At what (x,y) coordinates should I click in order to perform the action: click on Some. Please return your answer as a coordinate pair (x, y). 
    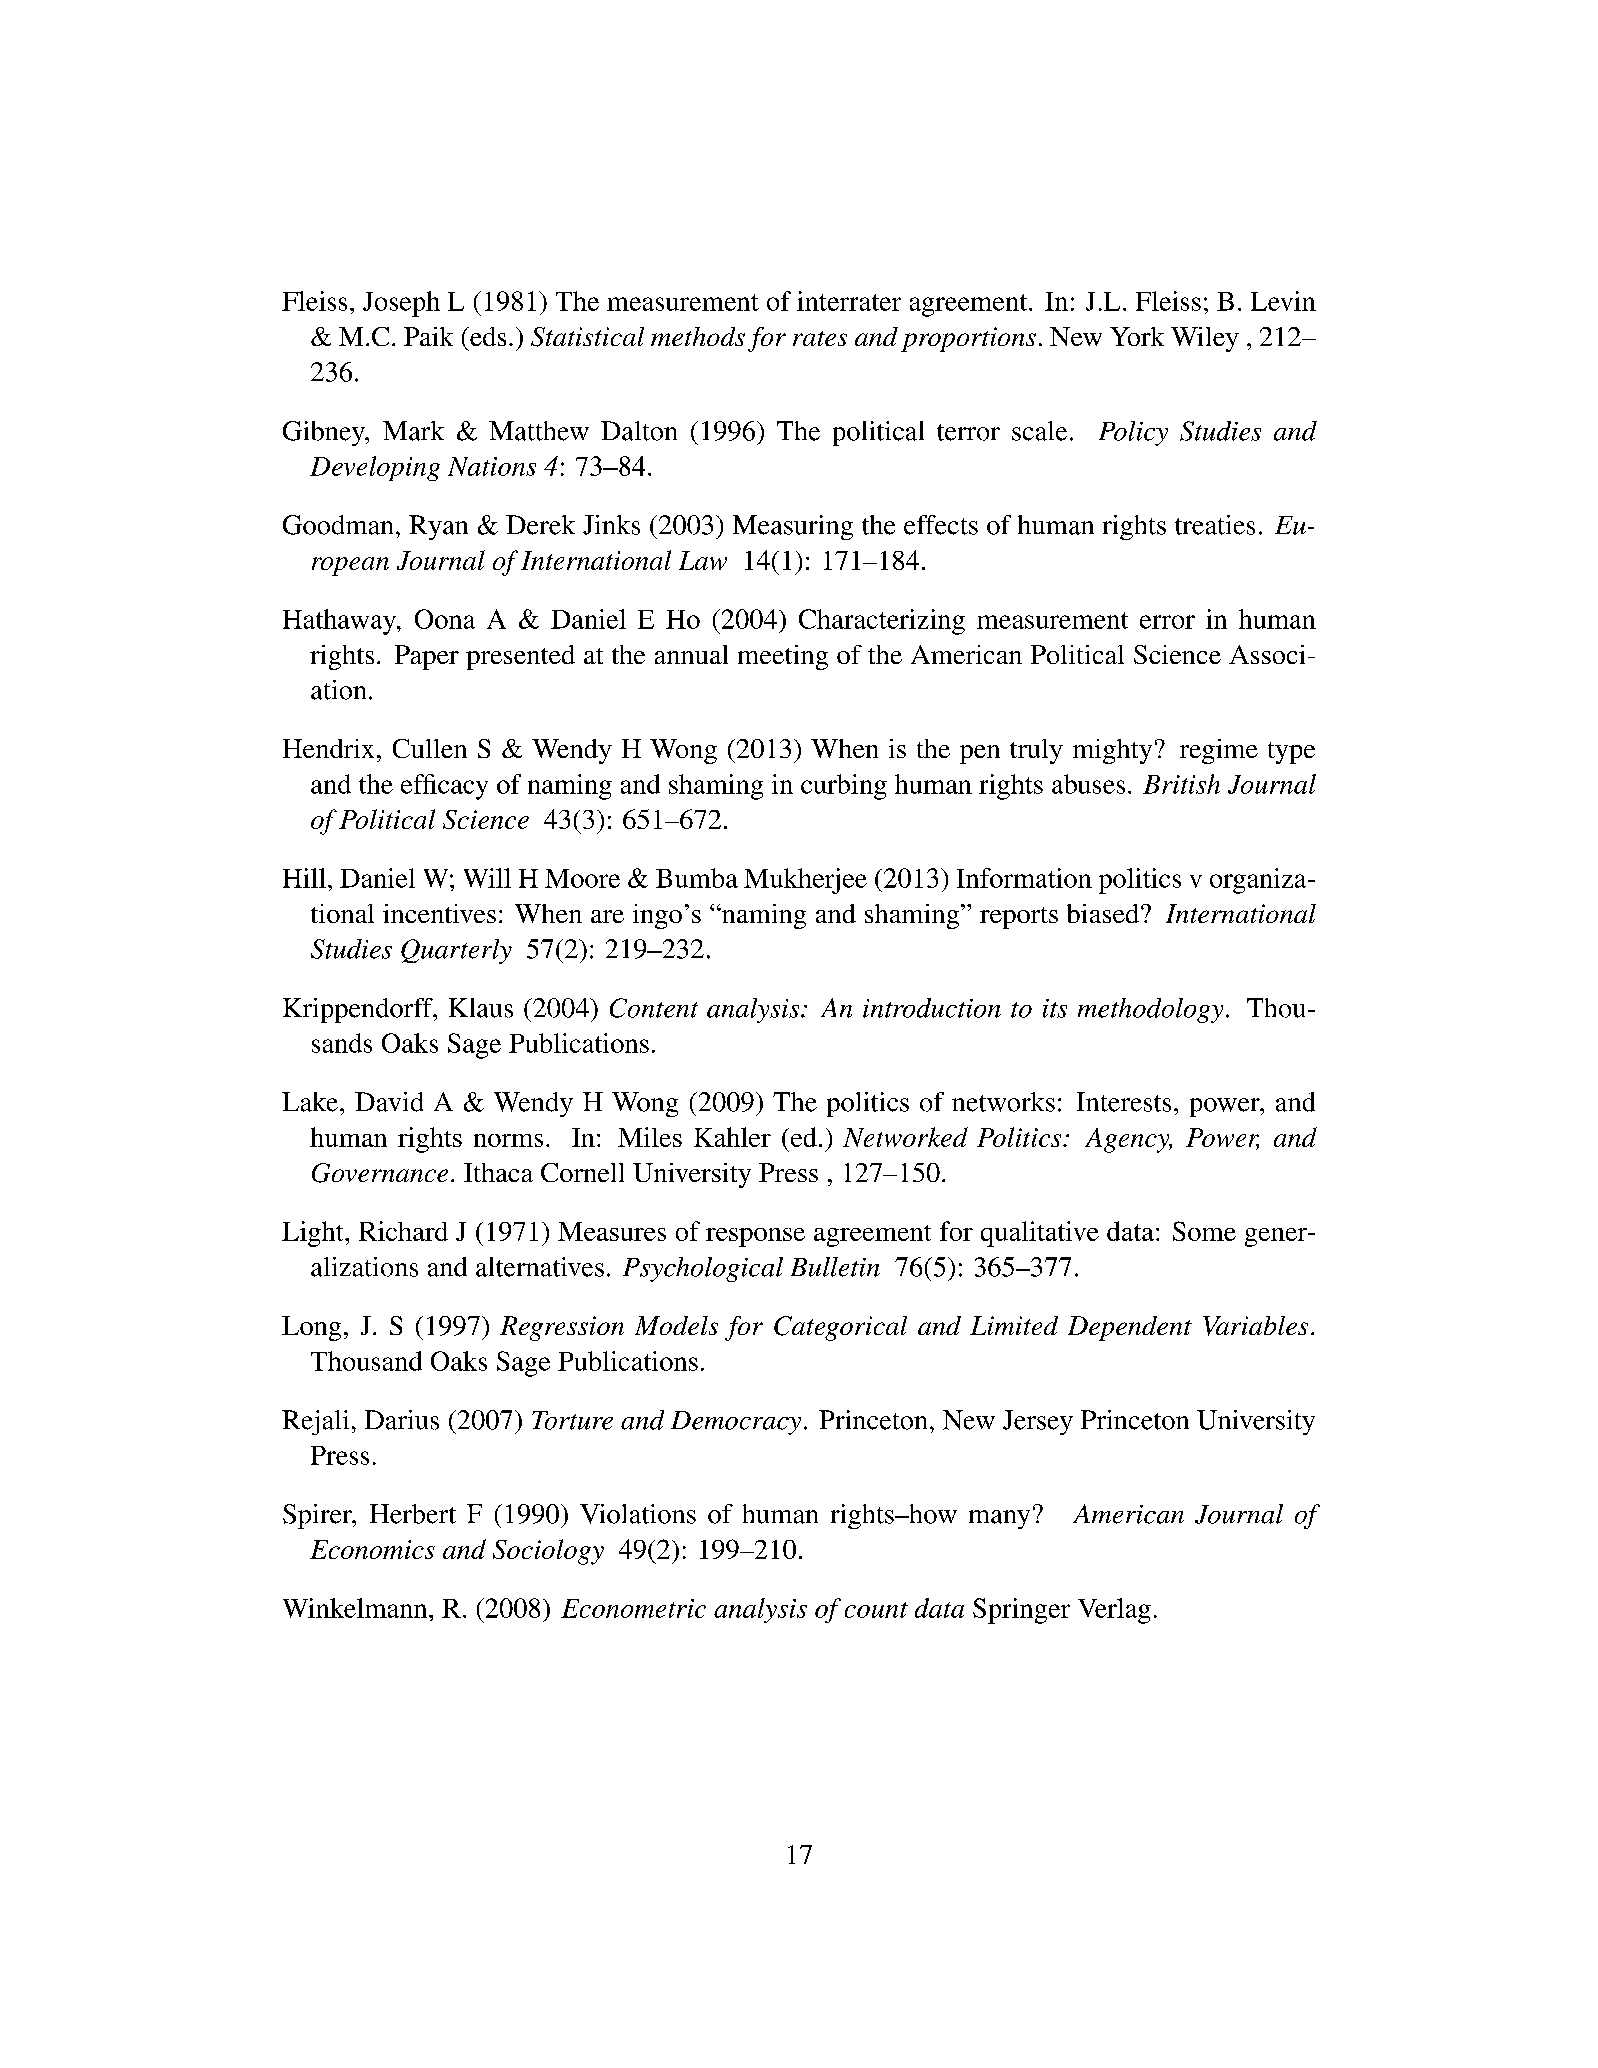
    Looking at the image, I should click on (1204, 1231).
